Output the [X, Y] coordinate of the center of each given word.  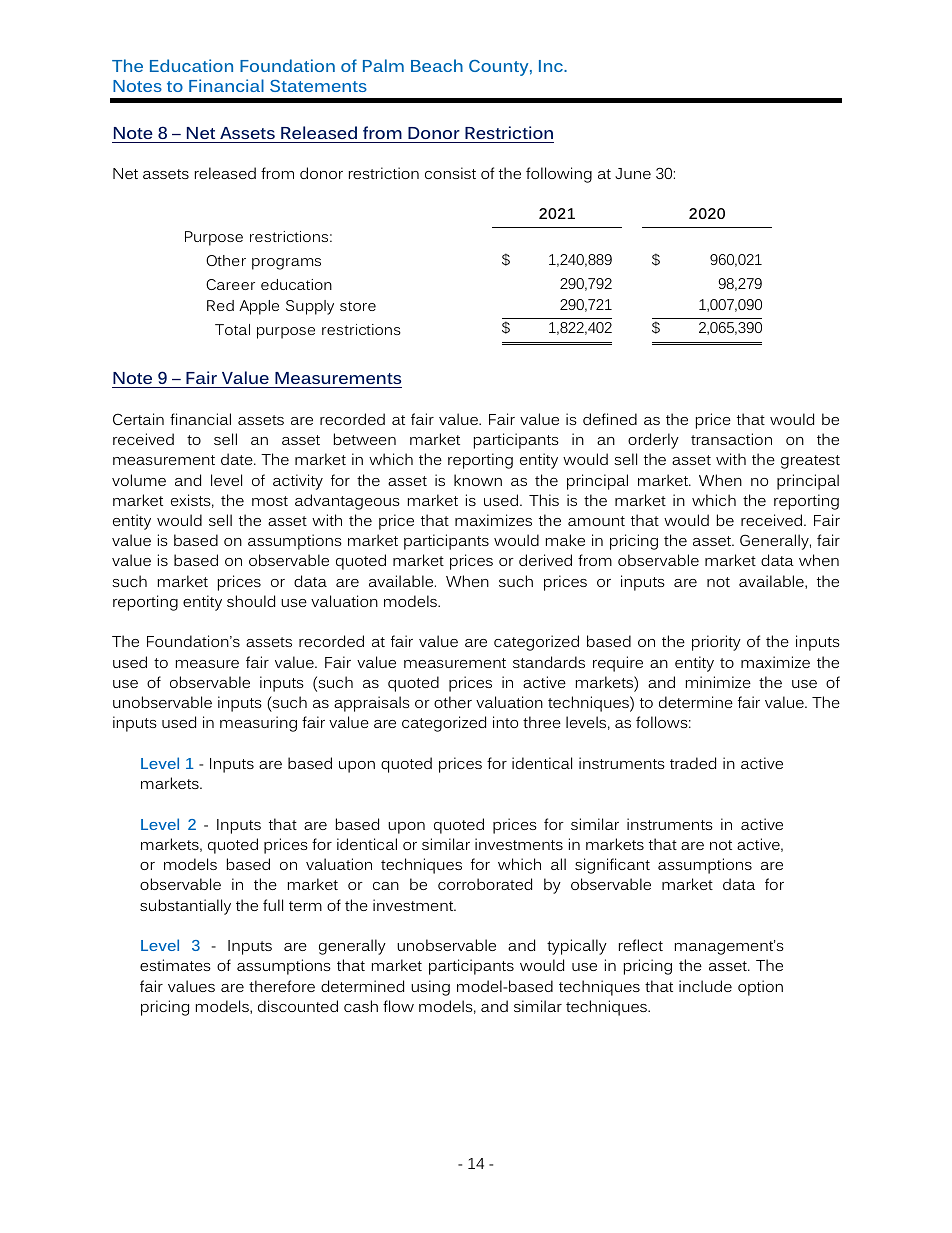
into [505, 722]
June [633, 173]
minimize [718, 682]
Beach [437, 65]
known [478, 480]
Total [232, 329]
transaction [731, 439]
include [705, 986]
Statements [318, 86]
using [430, 988]
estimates [175, 965]
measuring [258, 724]
